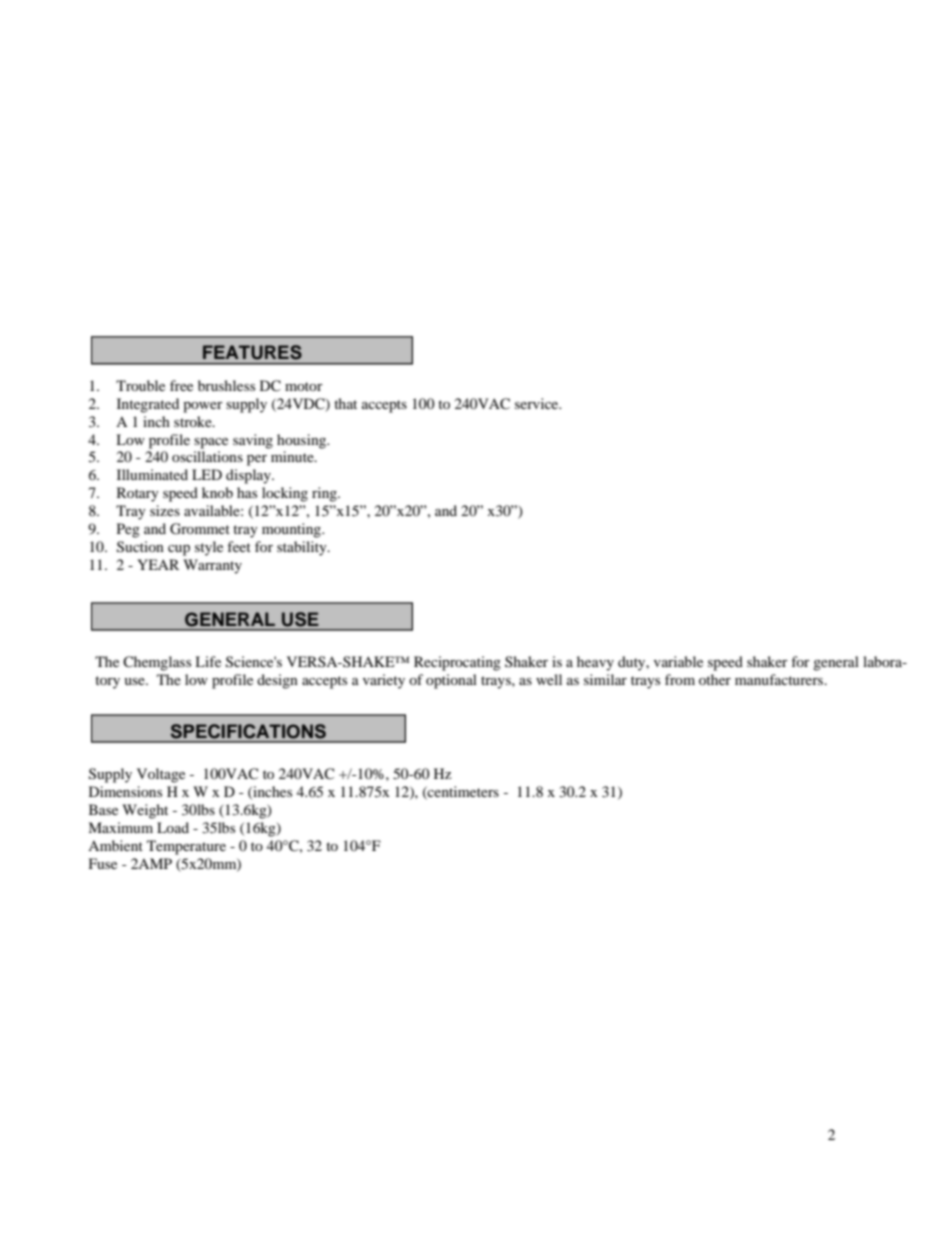 This screenshot has width=952, height=1233. I want to click on oscillations, so click(207, 456).
